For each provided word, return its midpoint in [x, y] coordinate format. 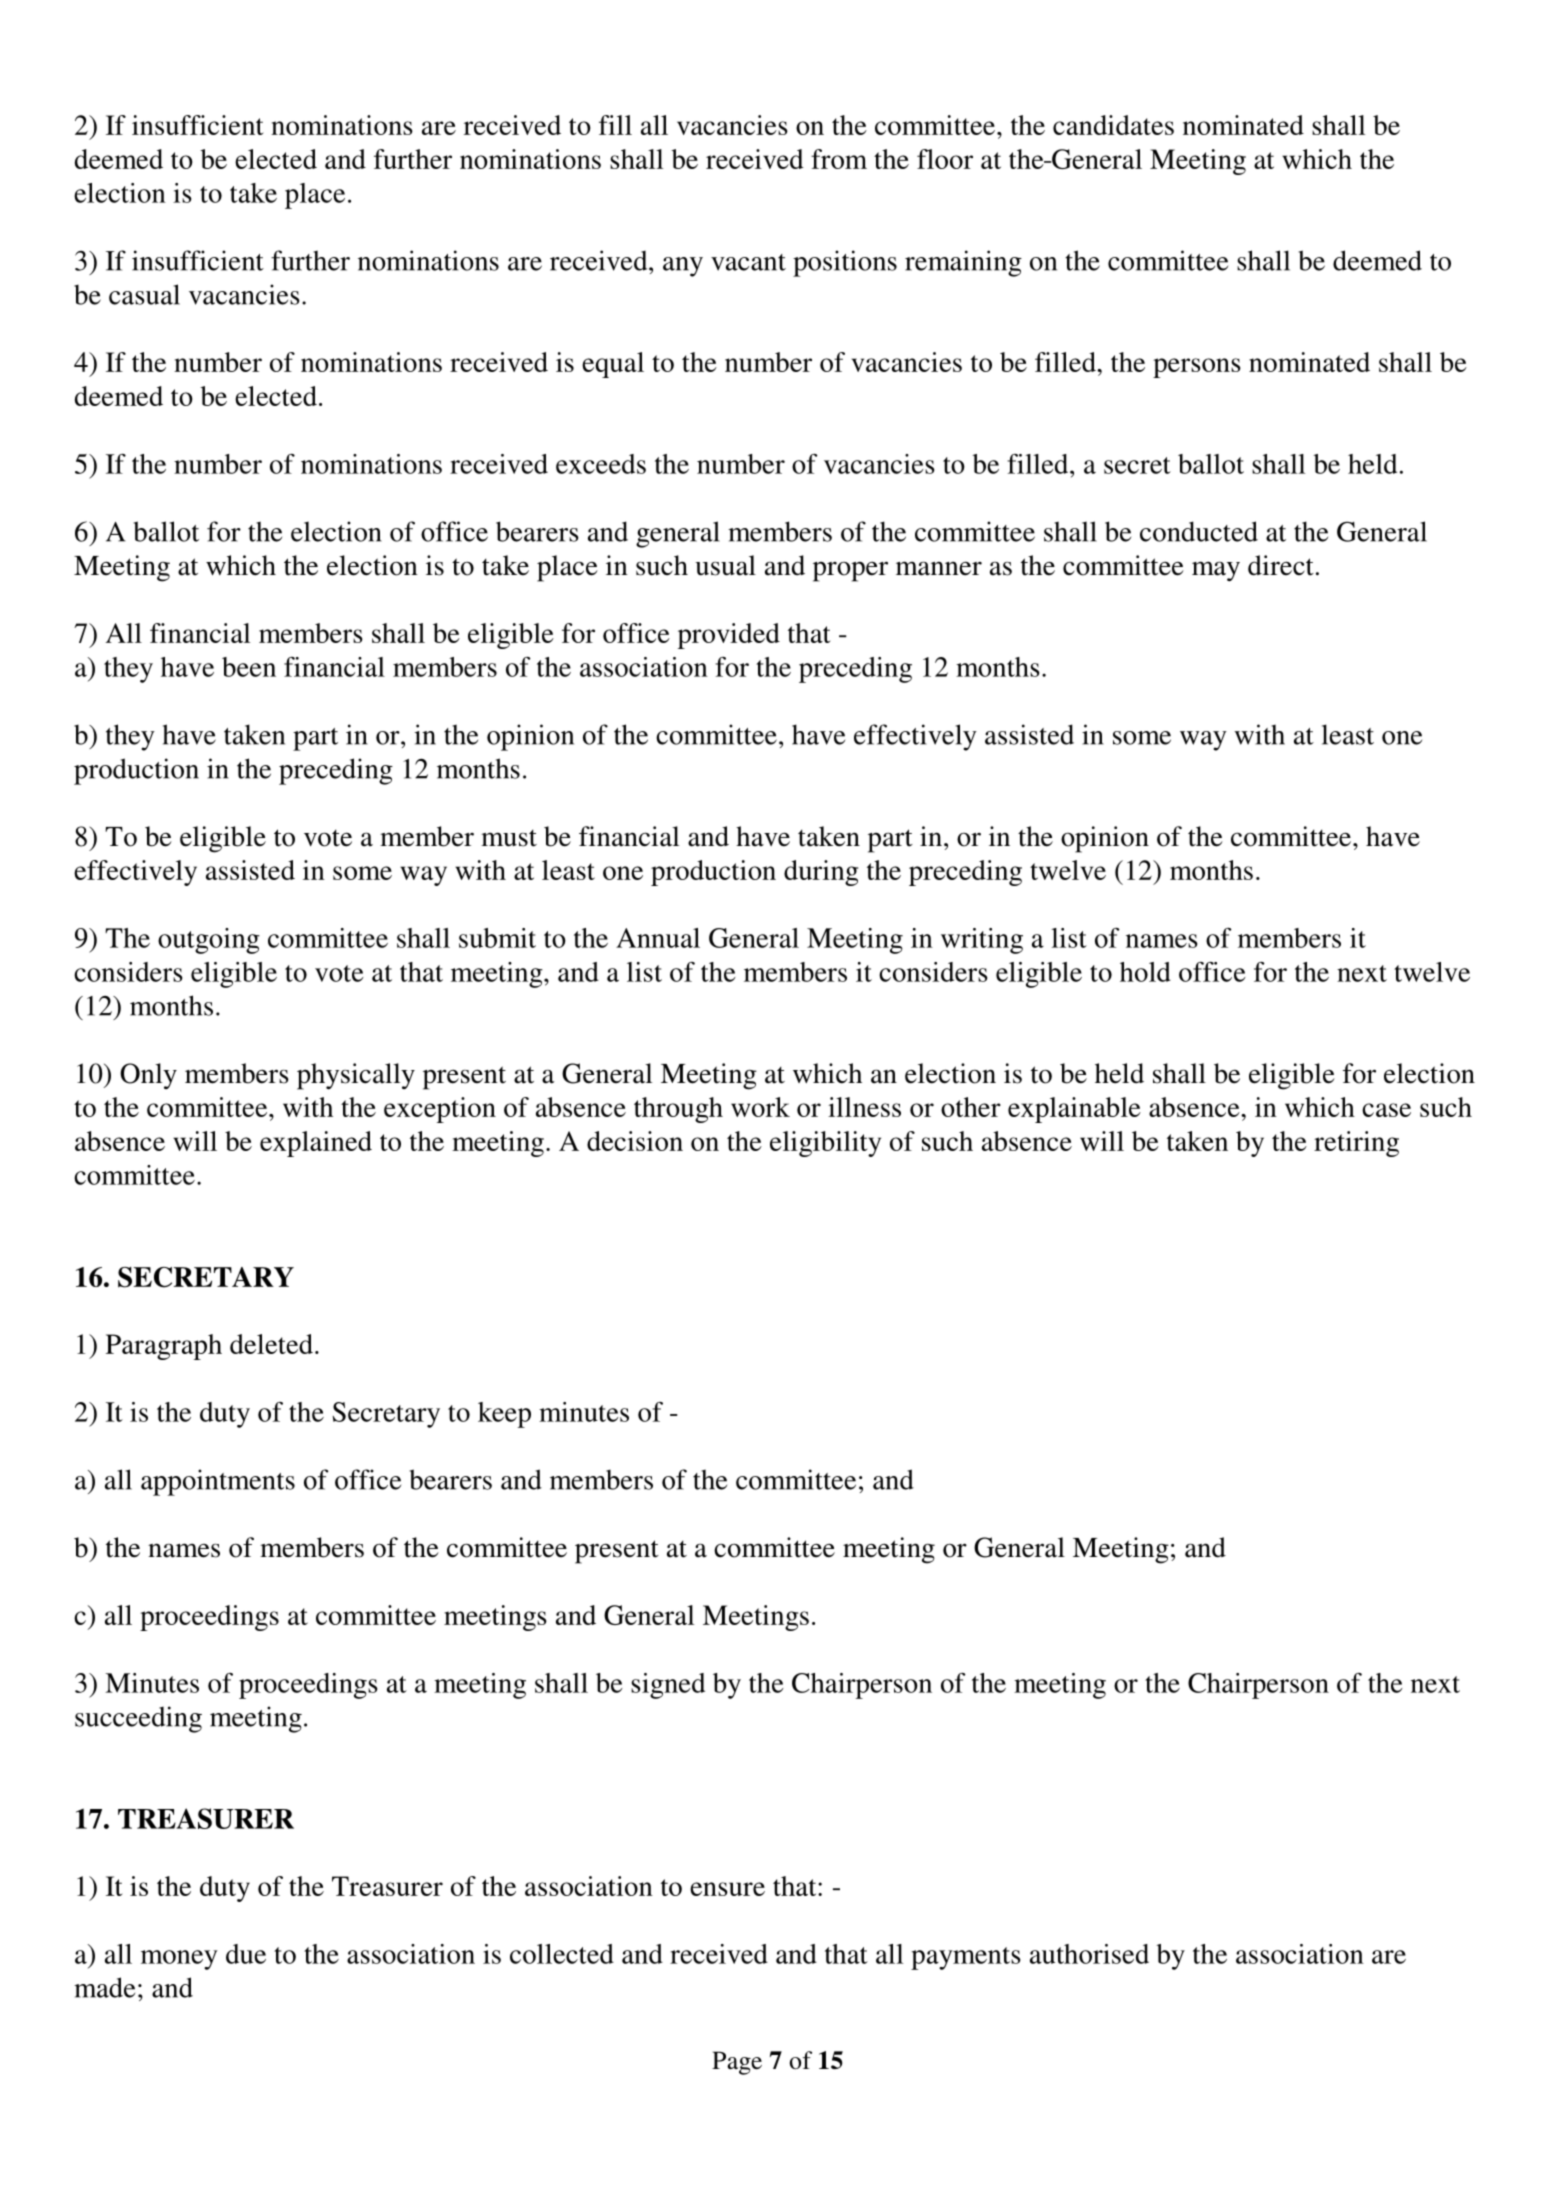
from [839, 159]
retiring [1356, 1144]
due [246, 1954]
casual [144, 294]
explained [316, 1144]
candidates [1113, 125]
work [760, 1107]
